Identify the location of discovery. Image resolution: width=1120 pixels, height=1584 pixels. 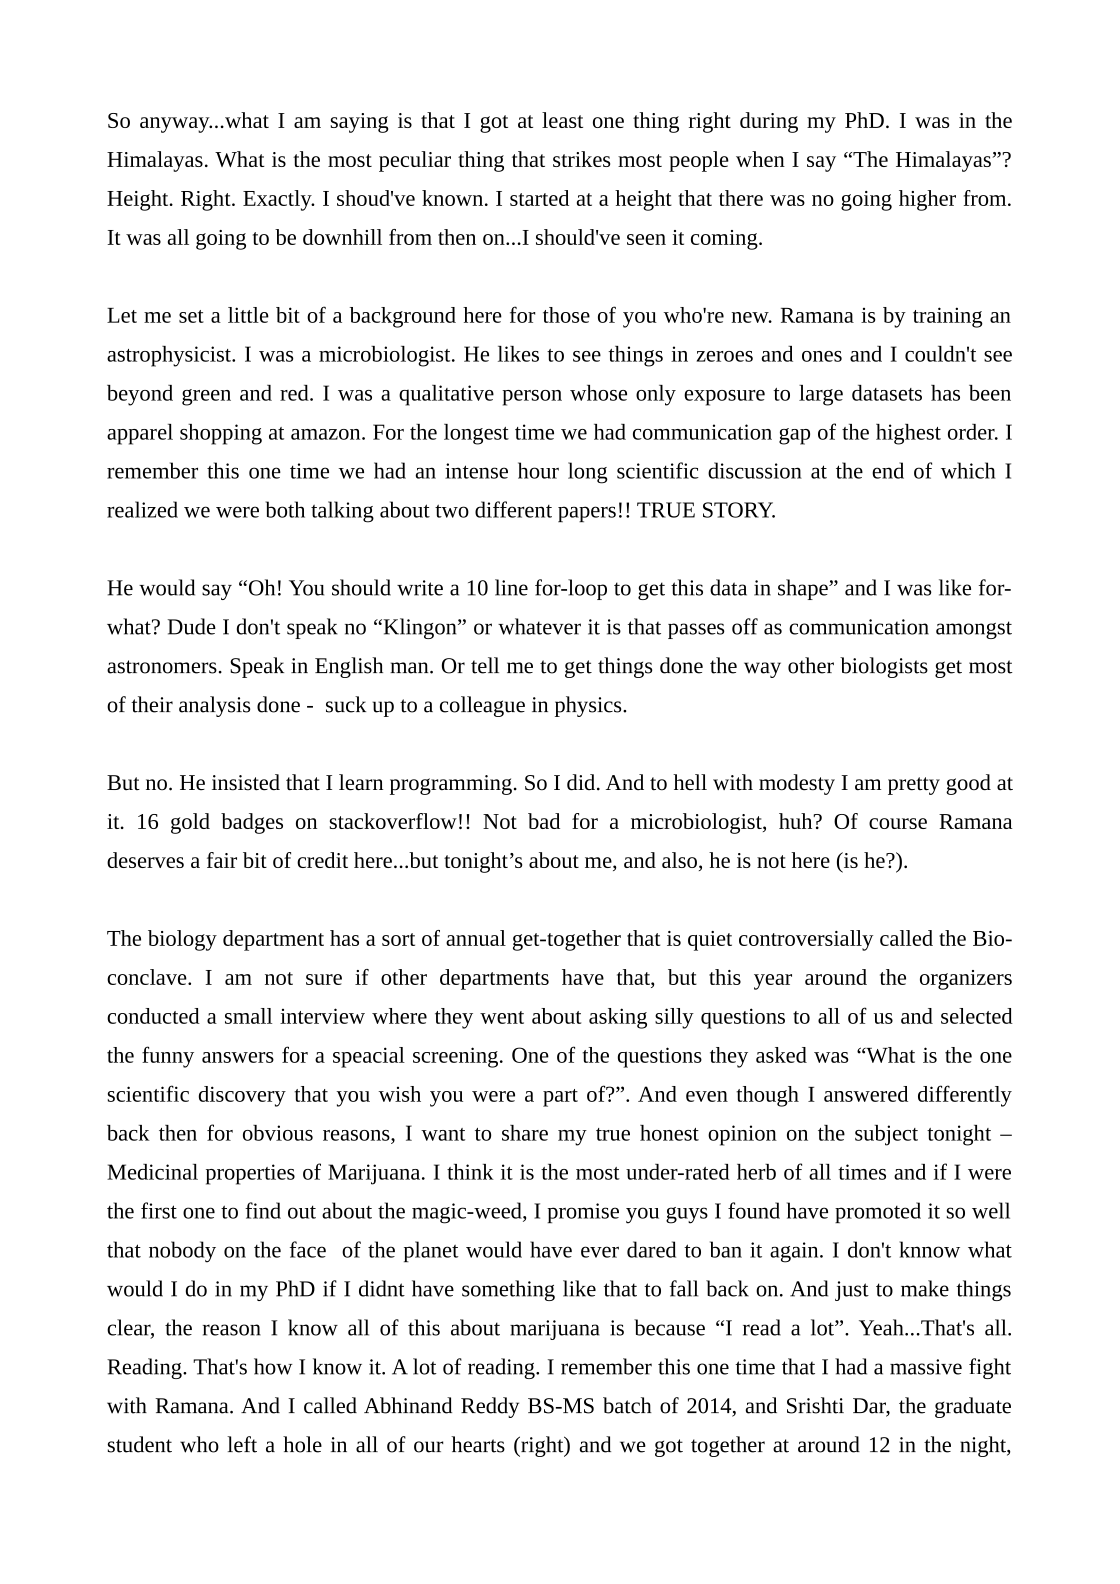
(242, 1096).
